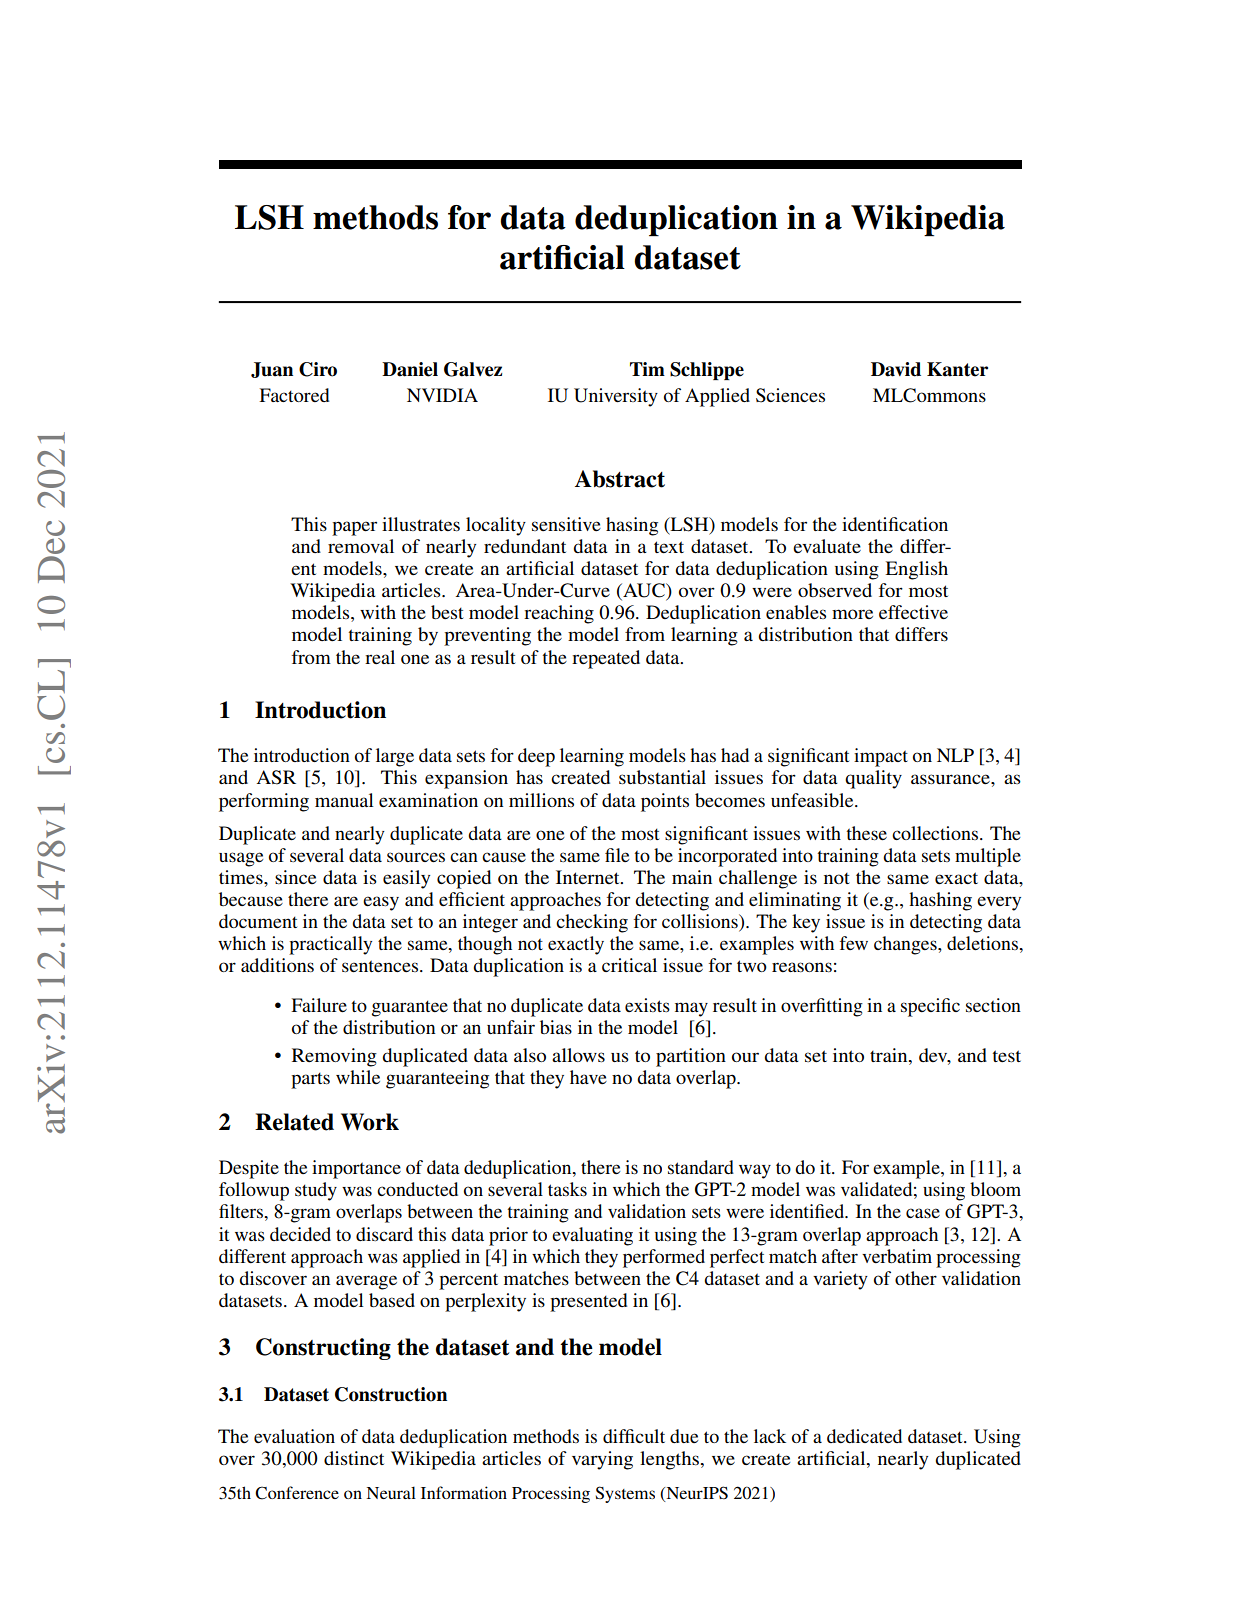 This image has width=1240, height=1605. What do you see at coordinates (602, 1460) in the image?
I see `varying` at bounding box center [602, 1460].
